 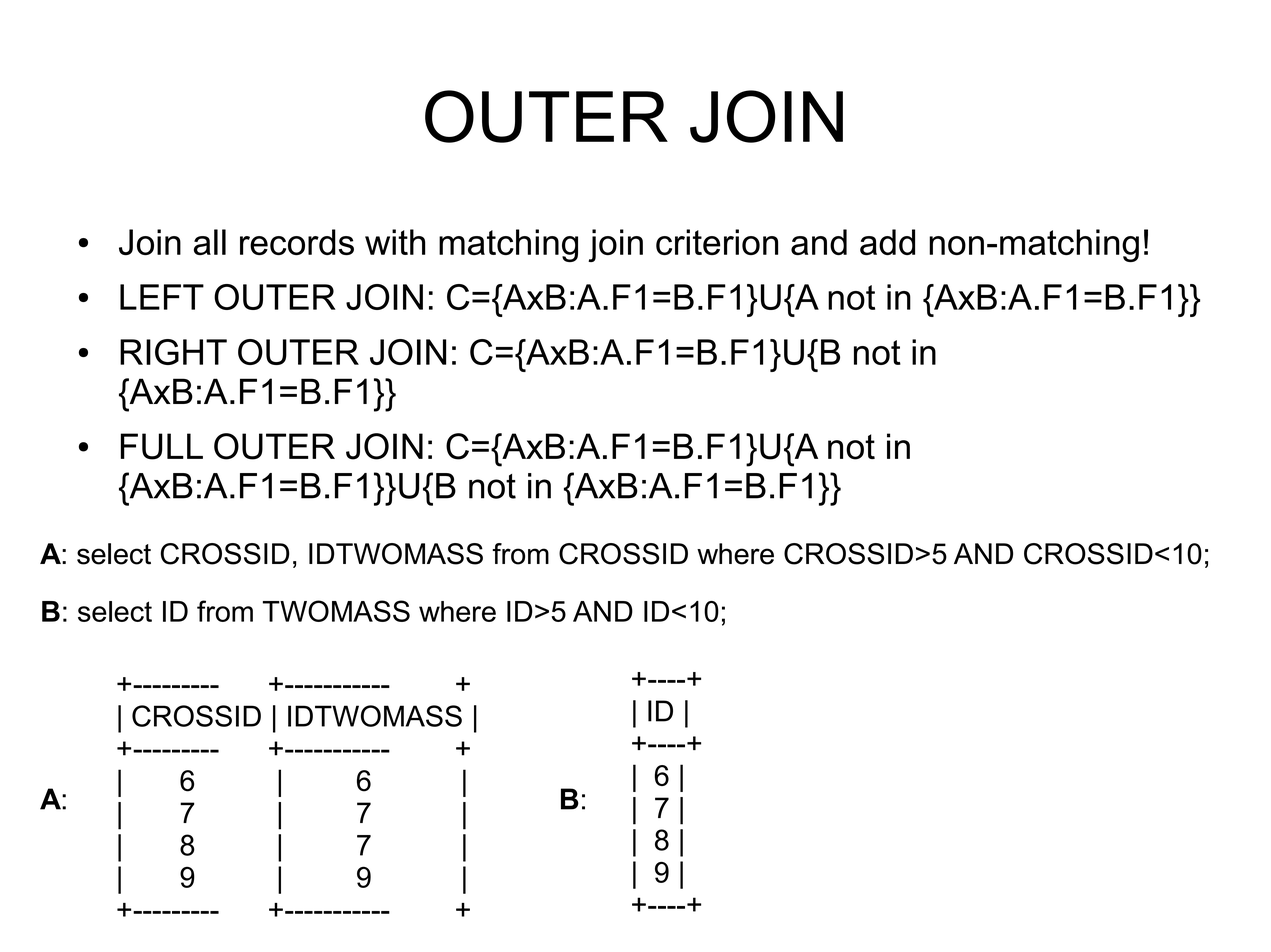 What do you see at coordinates (395, 242) in the document?
I see `with` at bounding box center [395, 242].
